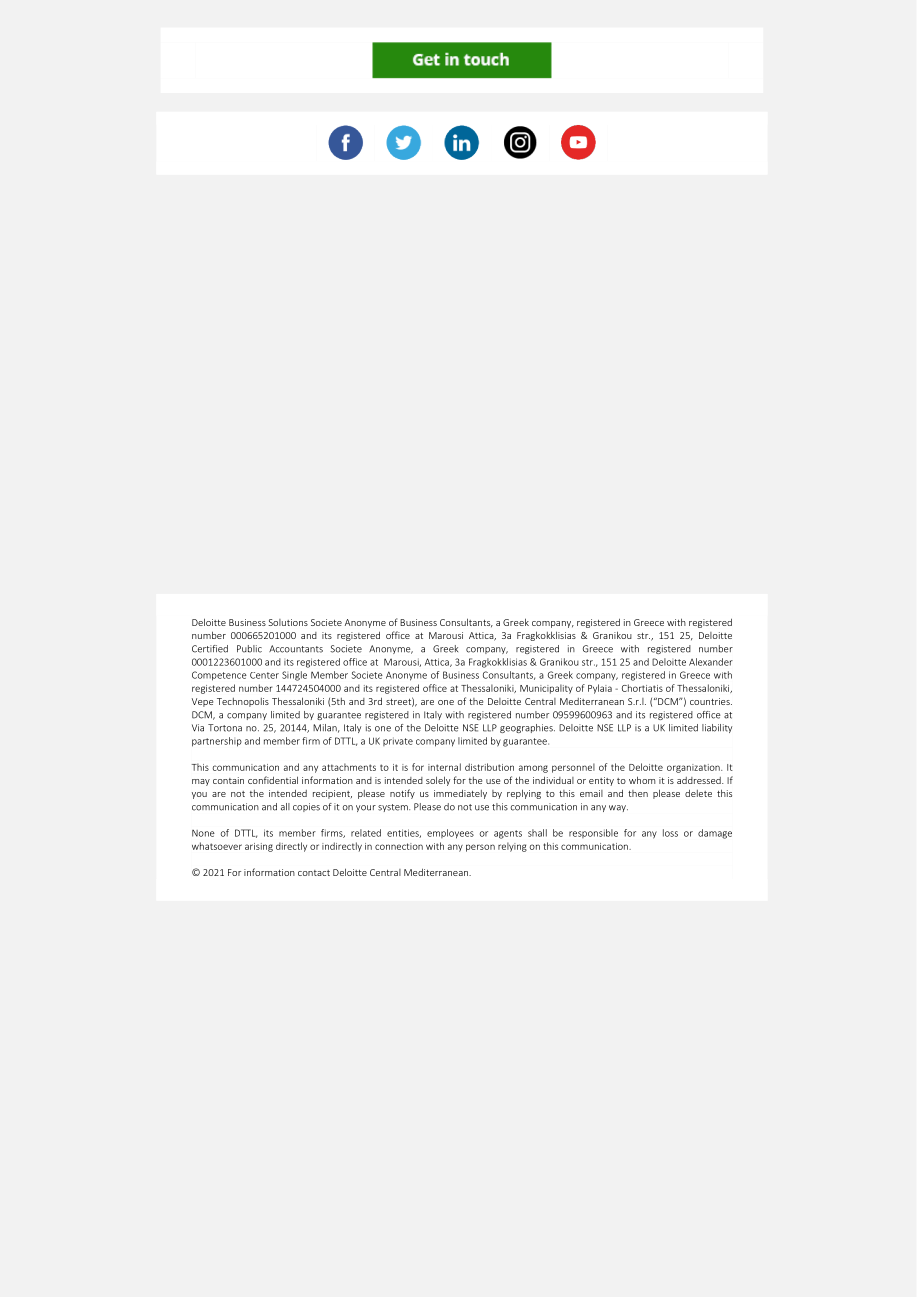 The image size is (924, 1297). What do you see at coordinates (546, 689) in the screenshot?
I see `Municipality` at bounding box center [546, 689].
